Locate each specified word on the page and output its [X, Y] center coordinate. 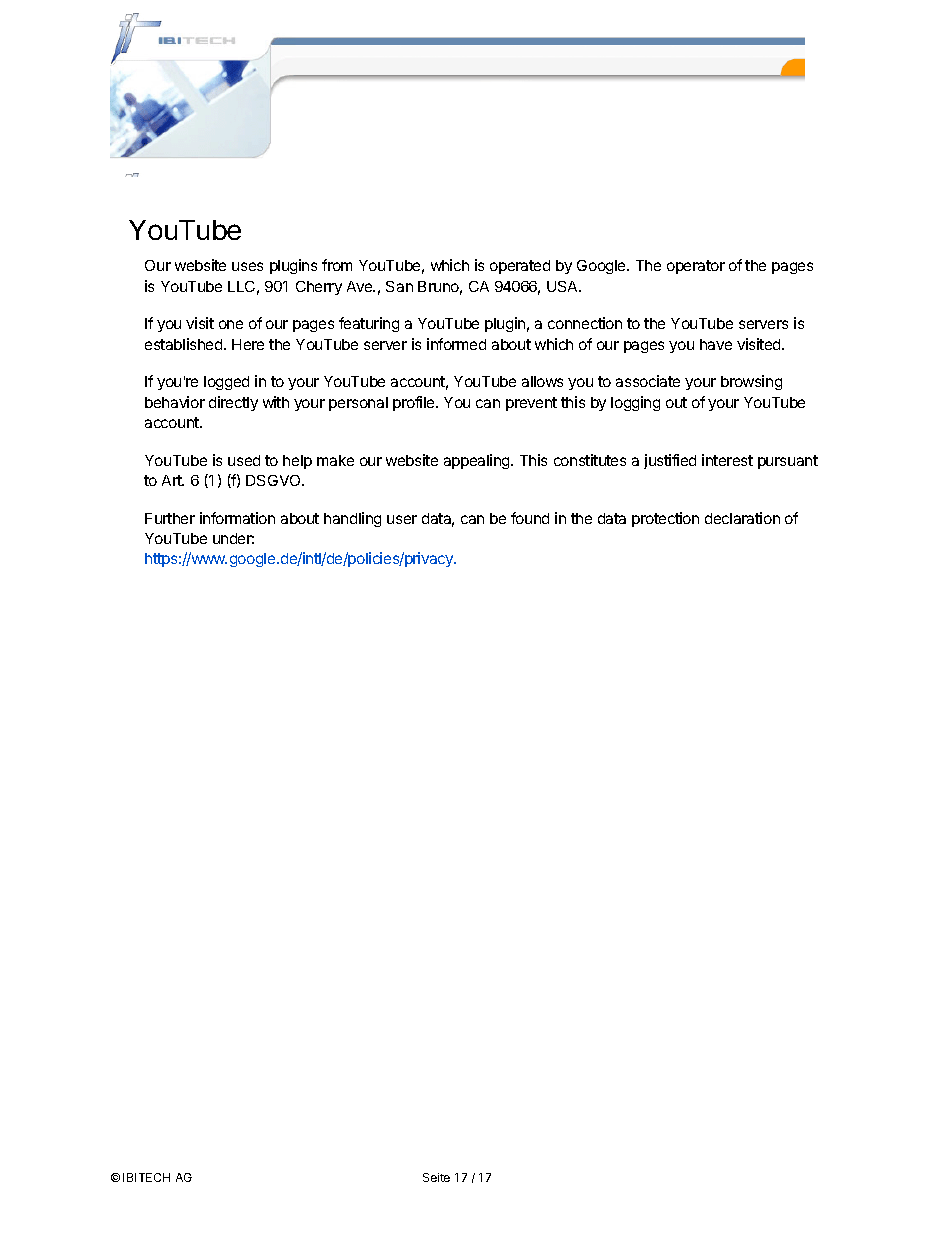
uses [247, 266]
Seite [436, 1177]
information [237, 518]
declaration [742, 518]
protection [665, 519]
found [530, 518]
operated [520, 267]
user [402, 519]
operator [696, 267]
